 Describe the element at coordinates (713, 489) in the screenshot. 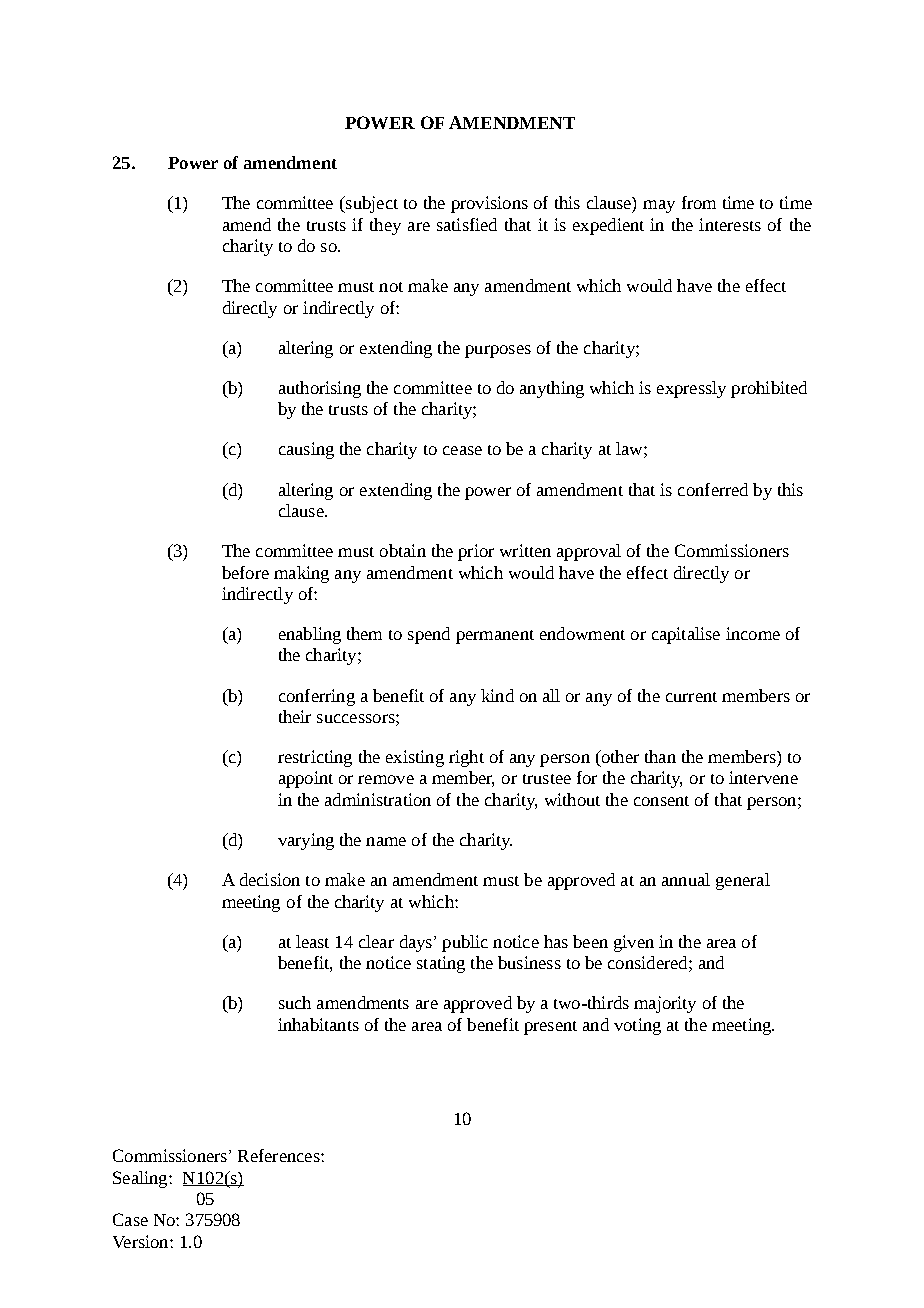

I see `conferred` at that location.
